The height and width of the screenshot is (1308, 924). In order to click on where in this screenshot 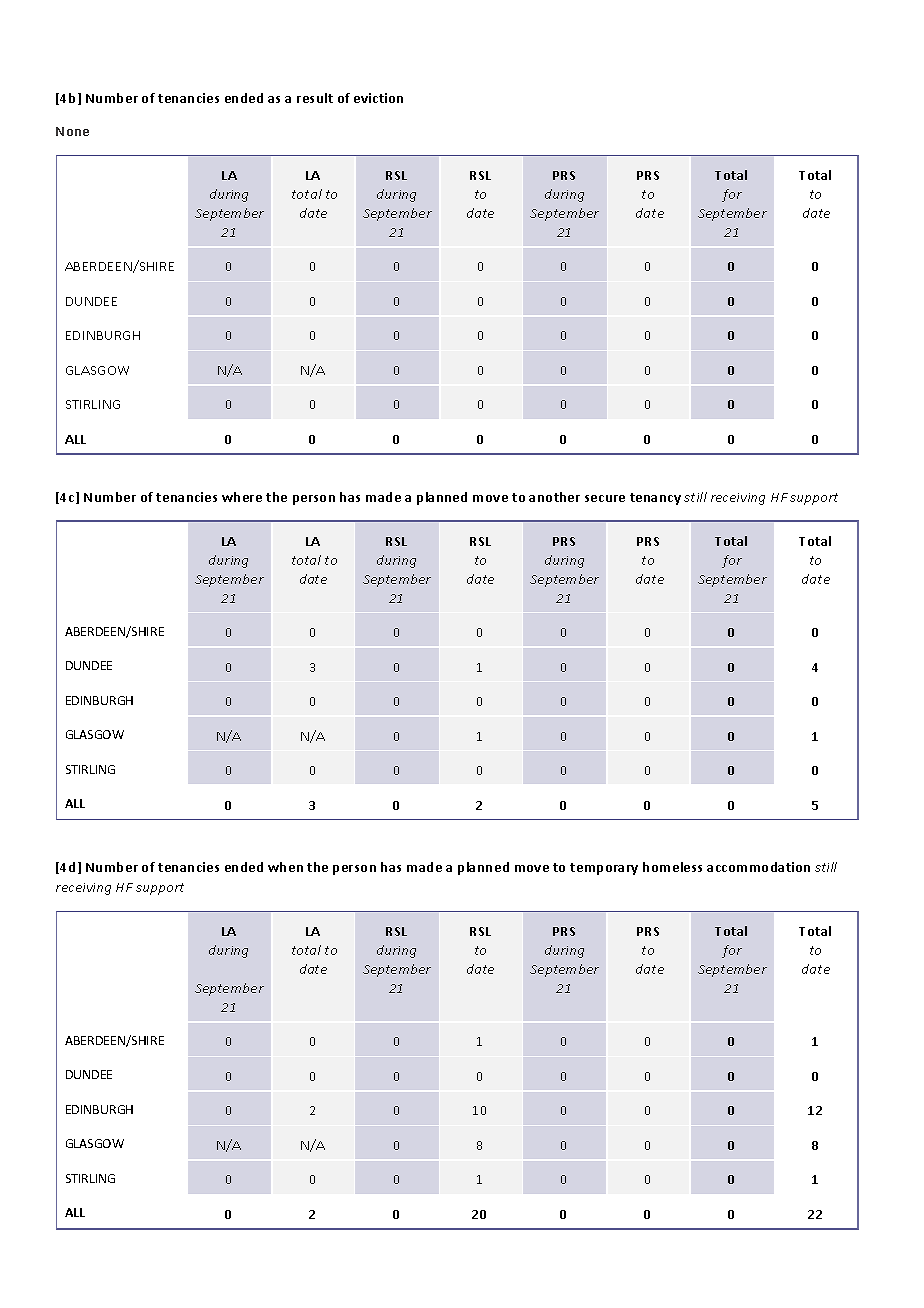, I will do `click(242, 497)`.
